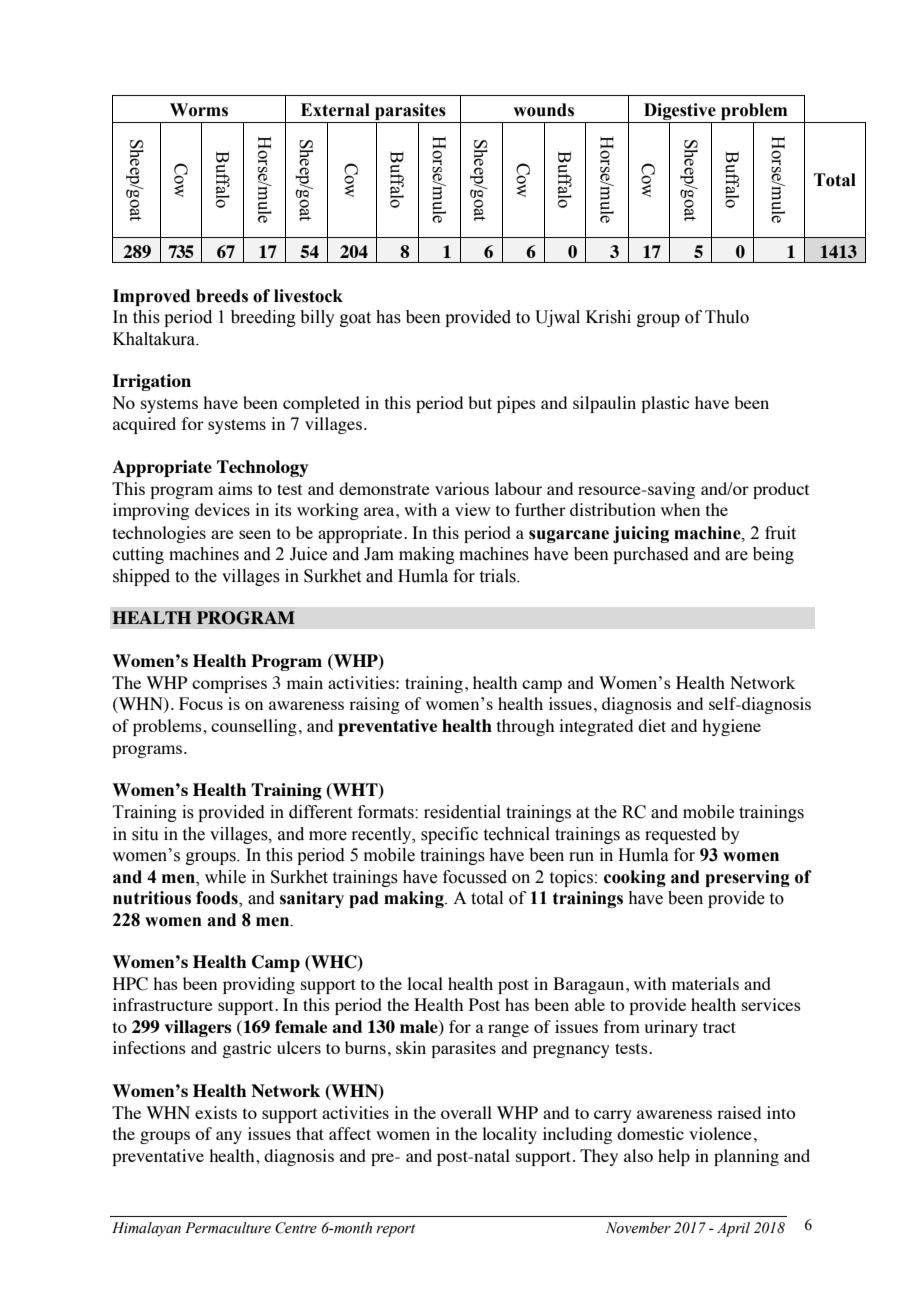 Image resolution: width=924 pixels, height=1308 pixels. I want to click on foods, so click(218, 899).
